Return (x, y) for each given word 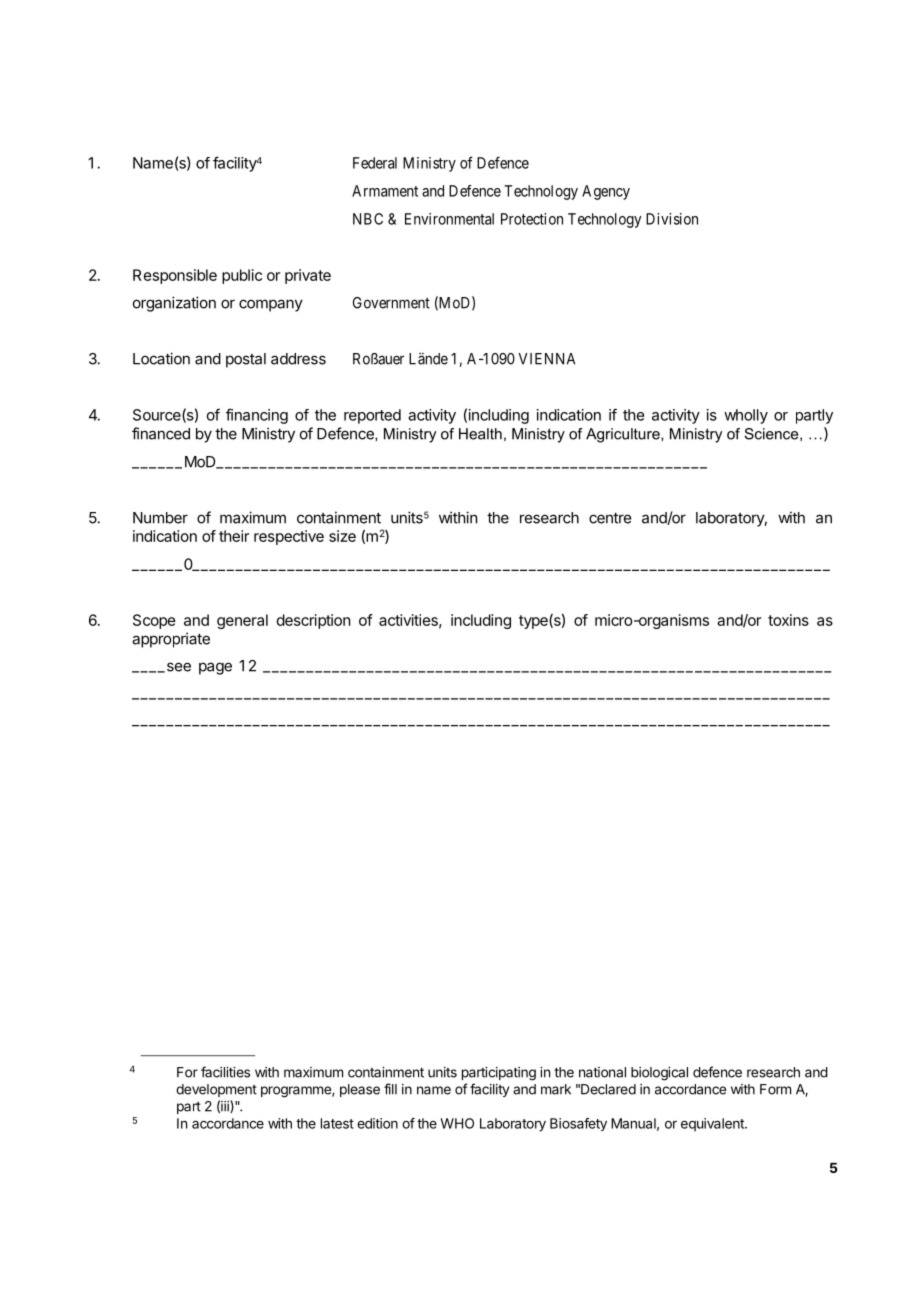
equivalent (713, 1125)
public (242, 276)
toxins (788, 620)
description (313, 621)
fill (390, 1089)
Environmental (449, 219)
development (216, 1090)
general (242, 621)
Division (672, 219)
